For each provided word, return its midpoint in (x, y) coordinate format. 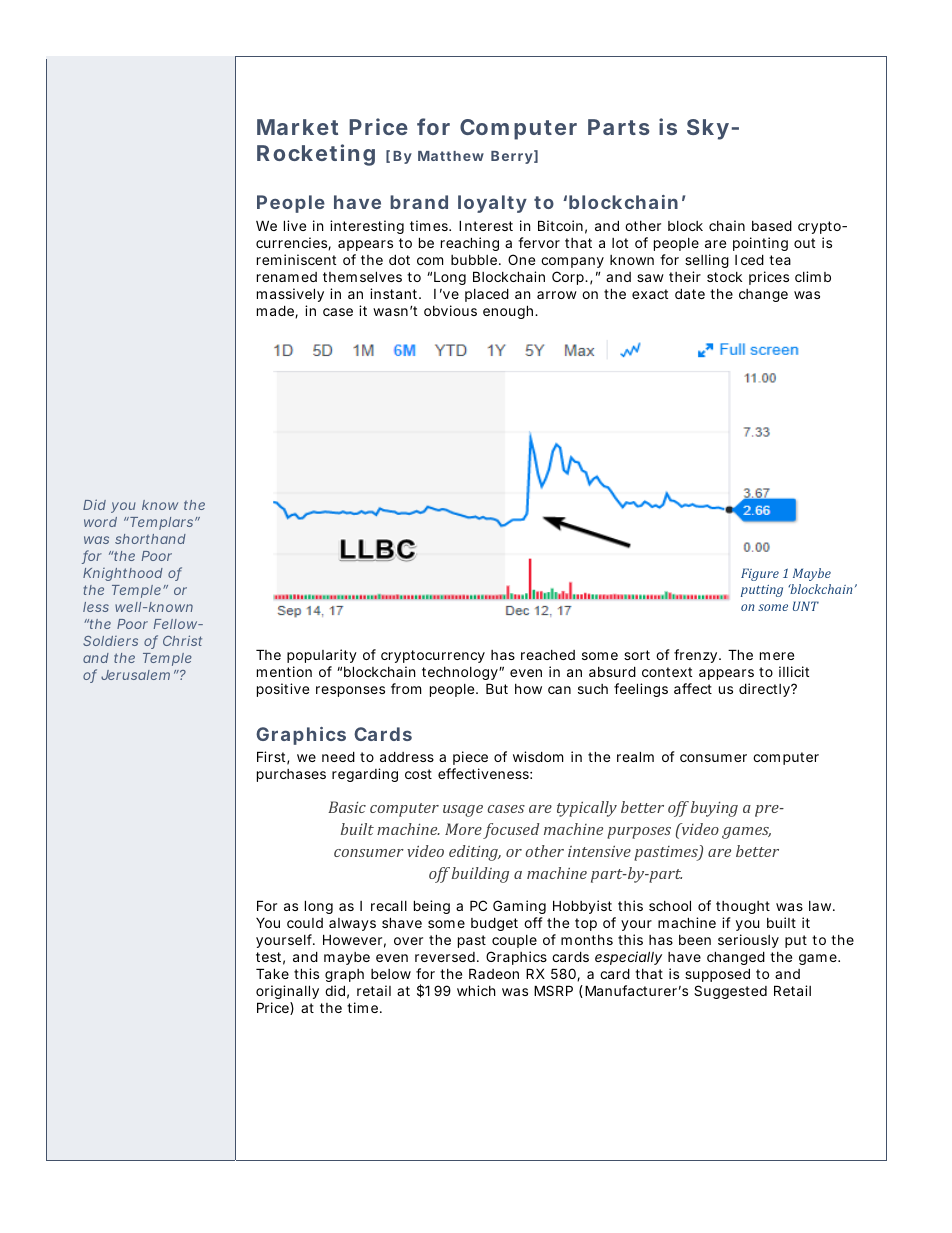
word (100, 522)
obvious (450, 310)
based (772, 225)
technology (461, 673)
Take (272, 973)
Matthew (451, 156)
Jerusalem (135, 675)
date (690, 293)
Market (297, 127)
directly (765, 690)
